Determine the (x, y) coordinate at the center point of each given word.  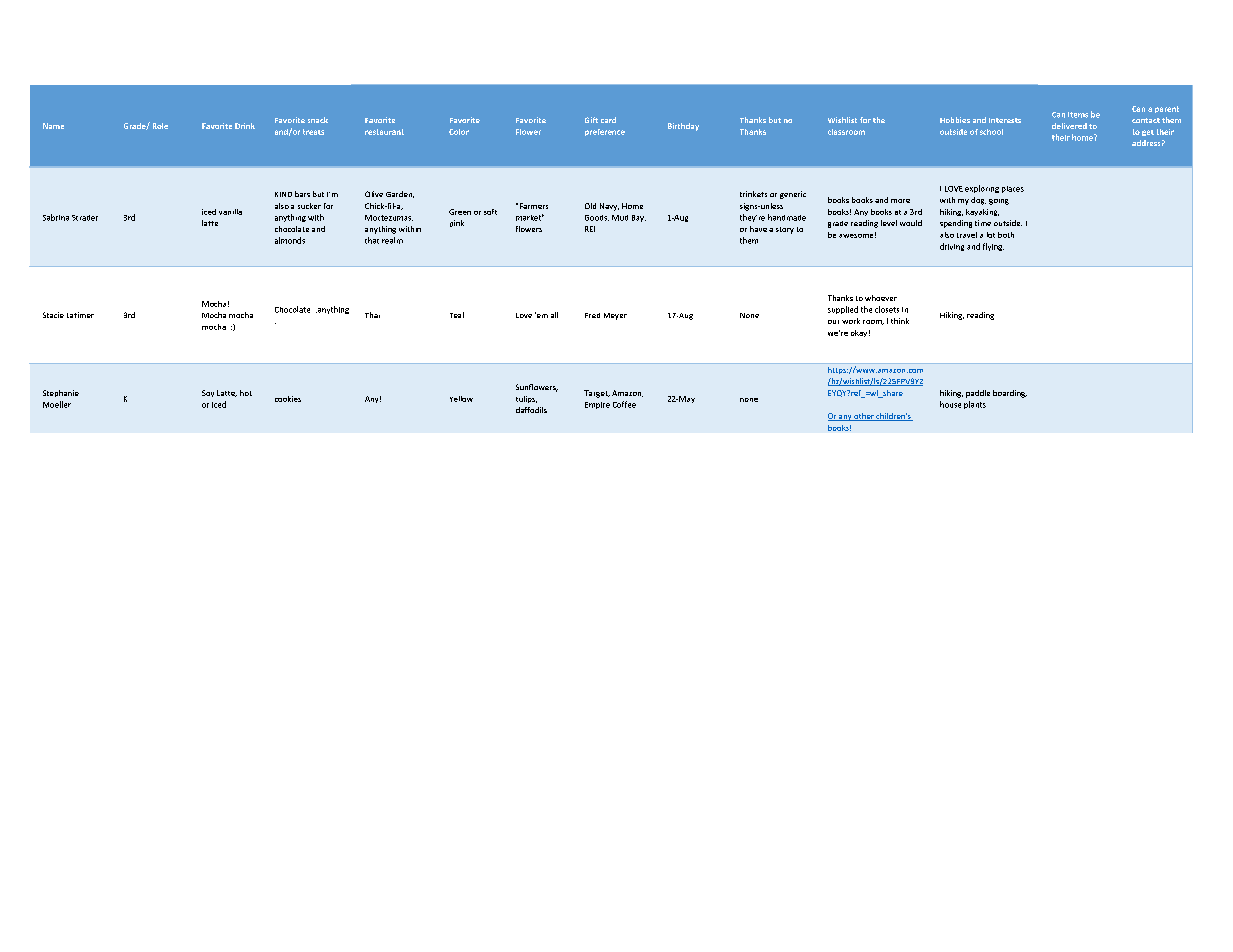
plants (975, 405)
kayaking (982, 212)
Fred (592, 315)
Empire (597, 405)
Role (160, 126)
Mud (620, 218)
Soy (208, 393)
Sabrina (56, 217)
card (608, 120)
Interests (1005, 120)
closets (887, 309)
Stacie (53, 315)
